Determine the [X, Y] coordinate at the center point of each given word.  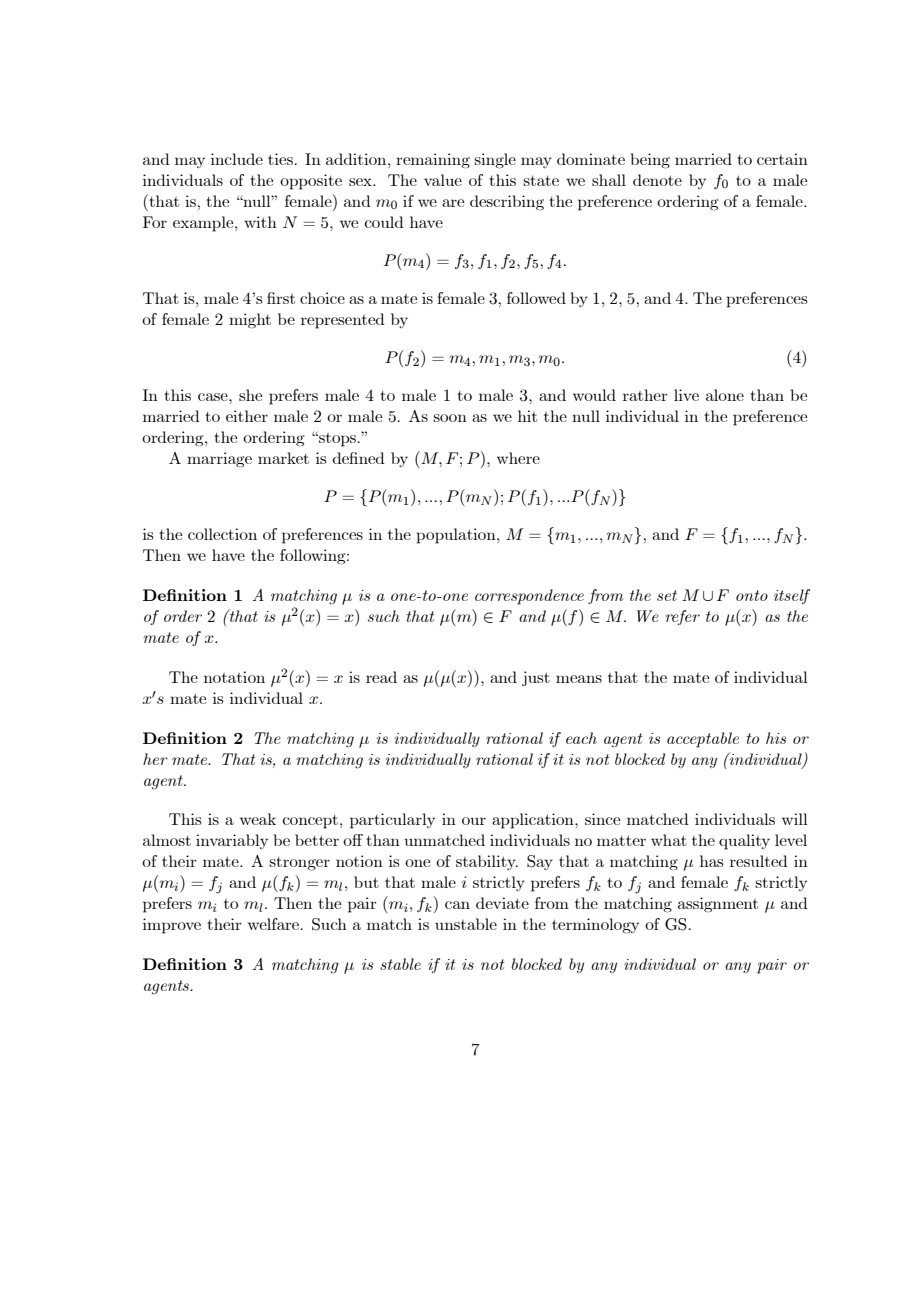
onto [752, 595]
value [443, 180]
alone [725, 395]
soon [450, 418]
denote [657, 180]
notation [234, 677]
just [536, 678]
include [237, 159]
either [247, 416]
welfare [274, 924]
